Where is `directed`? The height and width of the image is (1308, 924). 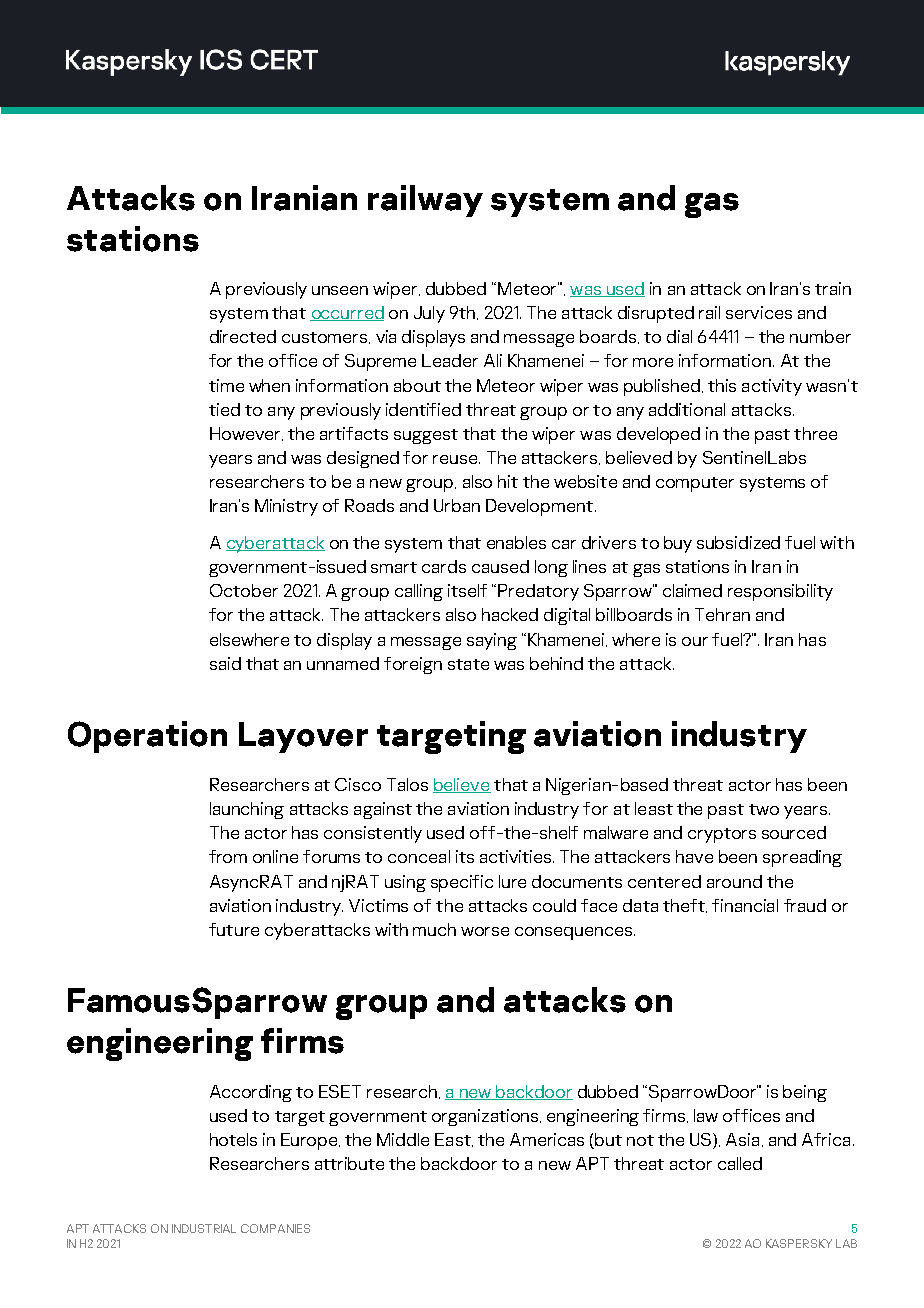 directed is located at coordinates (243, 336).
